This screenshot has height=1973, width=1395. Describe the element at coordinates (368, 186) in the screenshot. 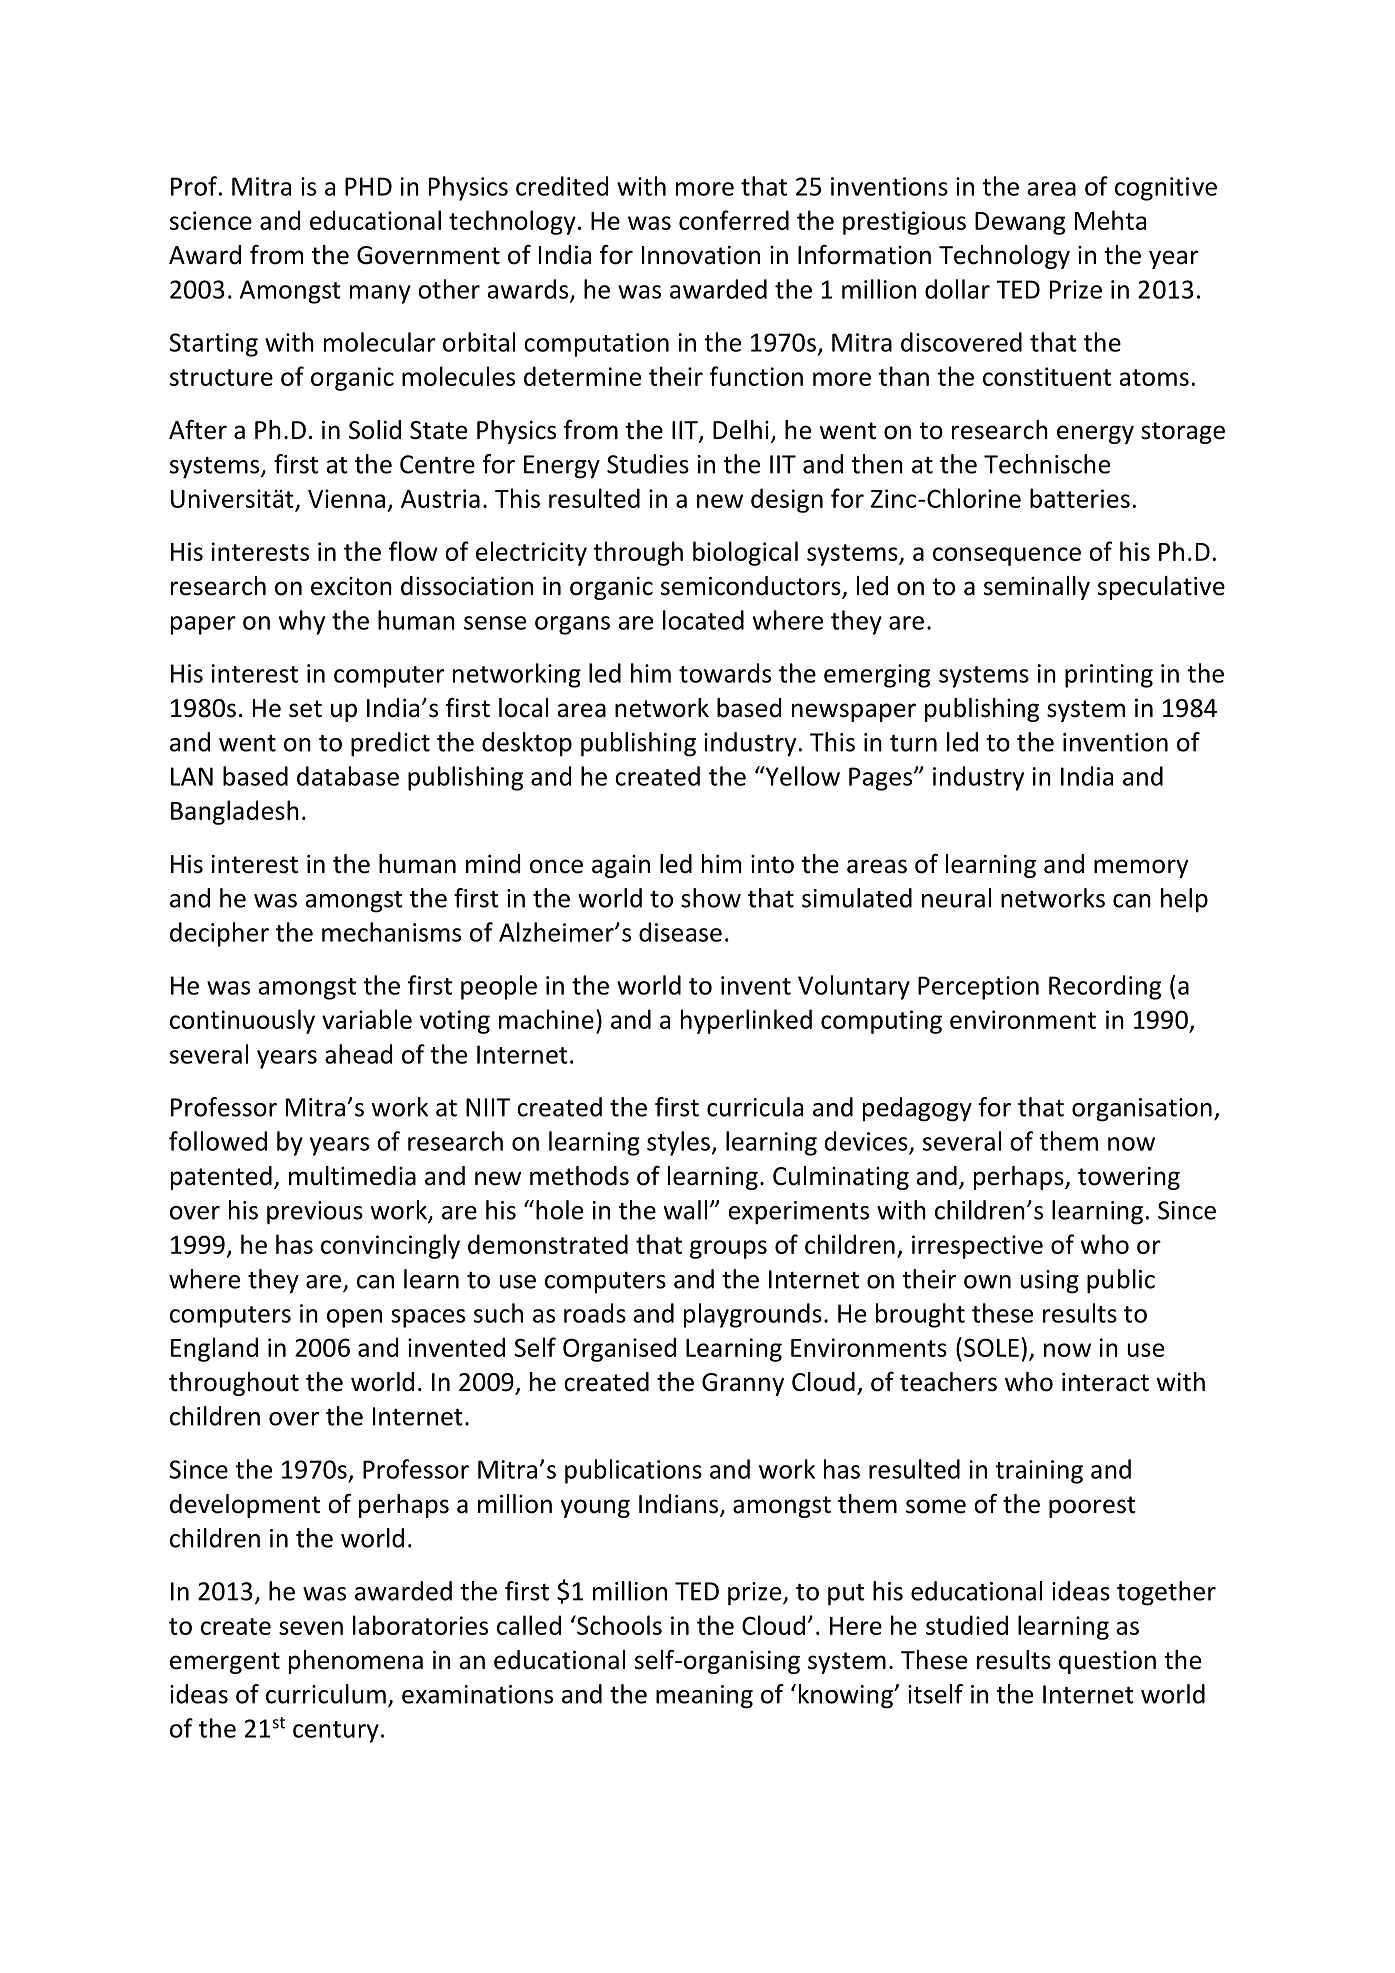

I see `PHD` at that location.
